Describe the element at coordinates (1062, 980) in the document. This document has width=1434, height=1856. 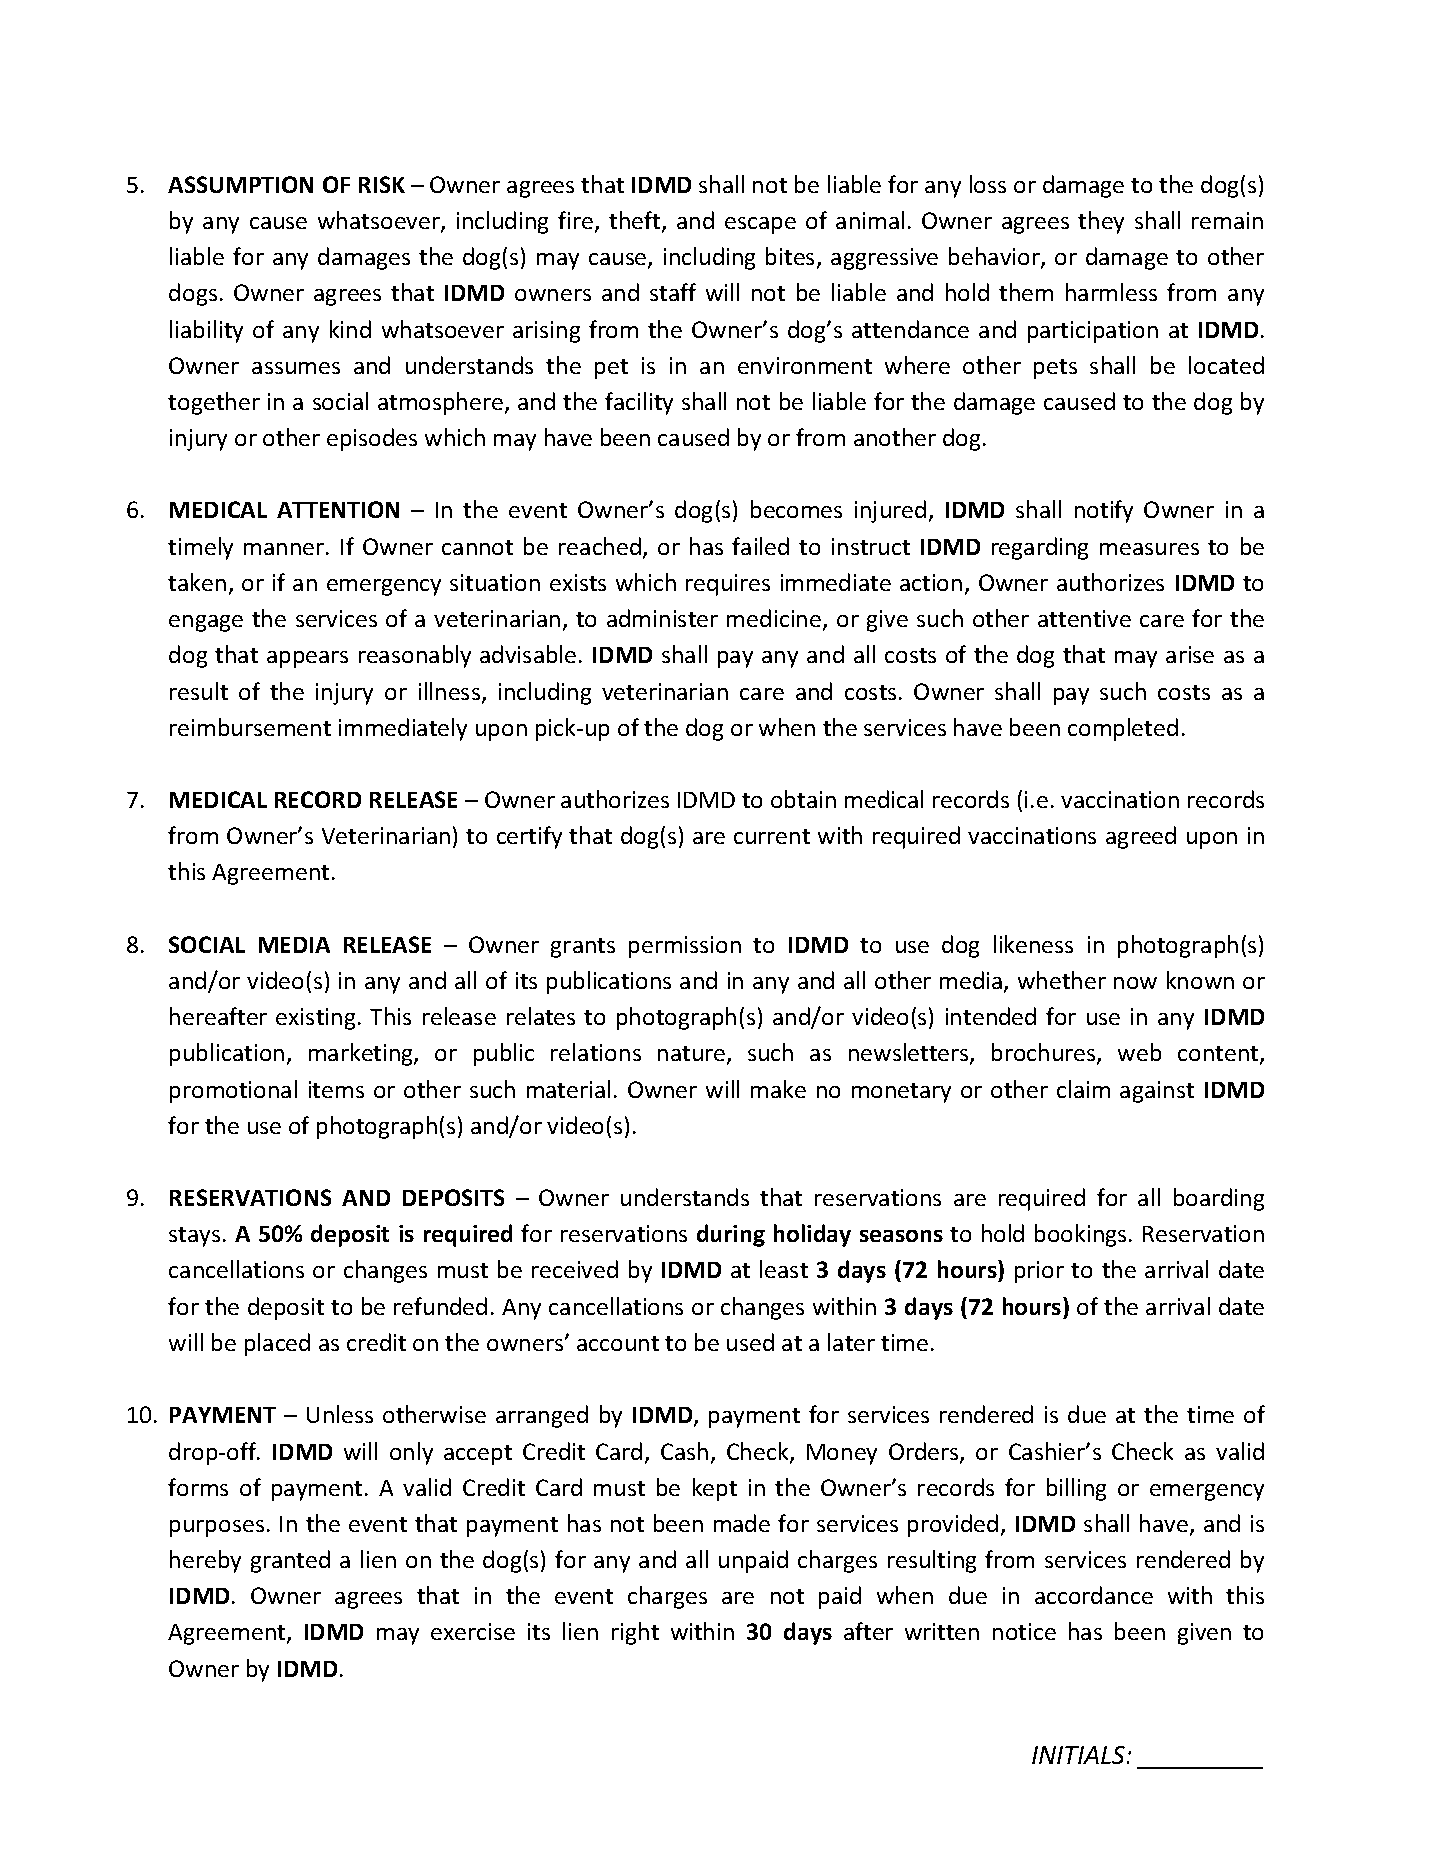
I see `whether` at that location.
